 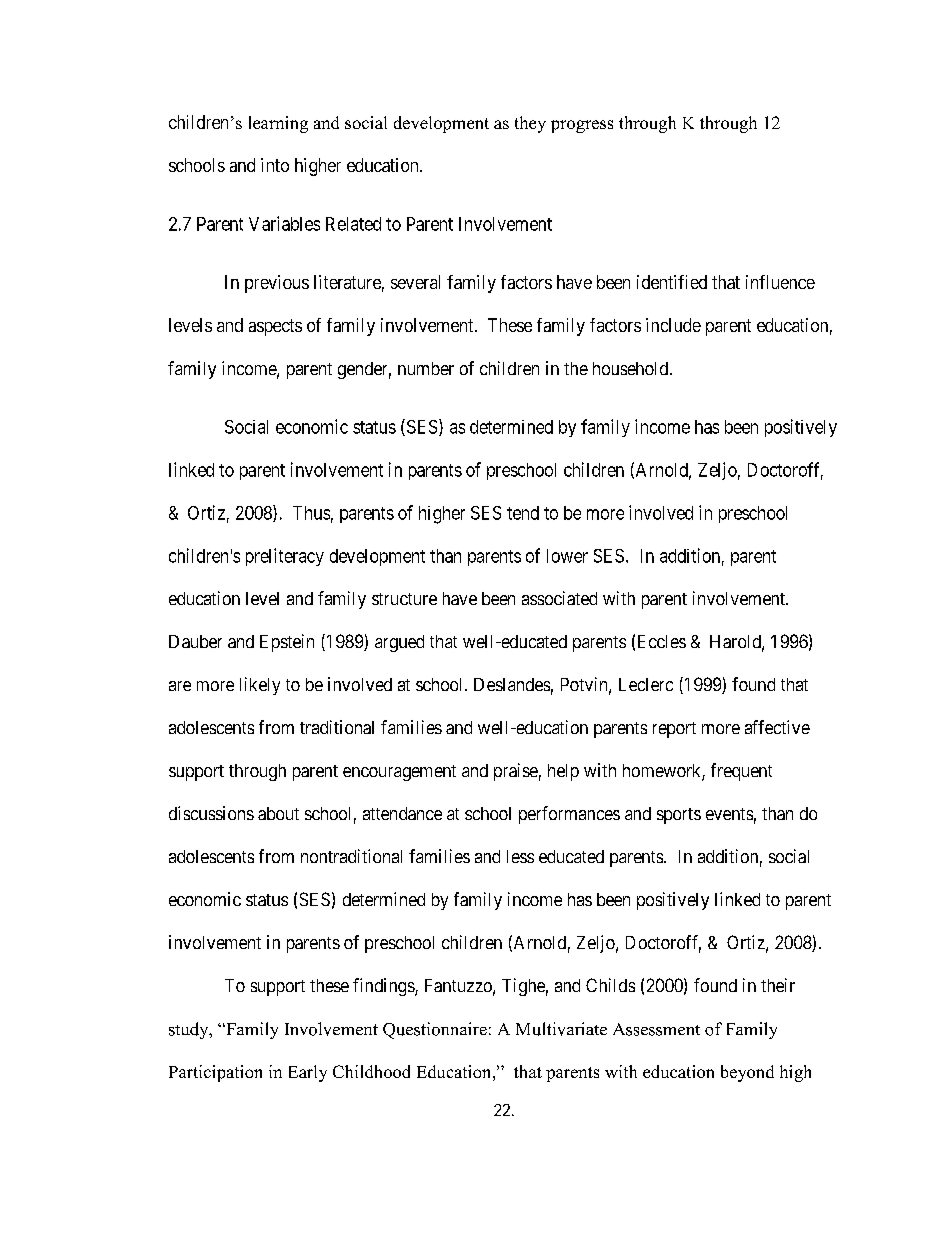 What do you see at coordinates (435, 1030) in the screenshot?
I see `Questionnaire` at bounding box center [435, 1030].
